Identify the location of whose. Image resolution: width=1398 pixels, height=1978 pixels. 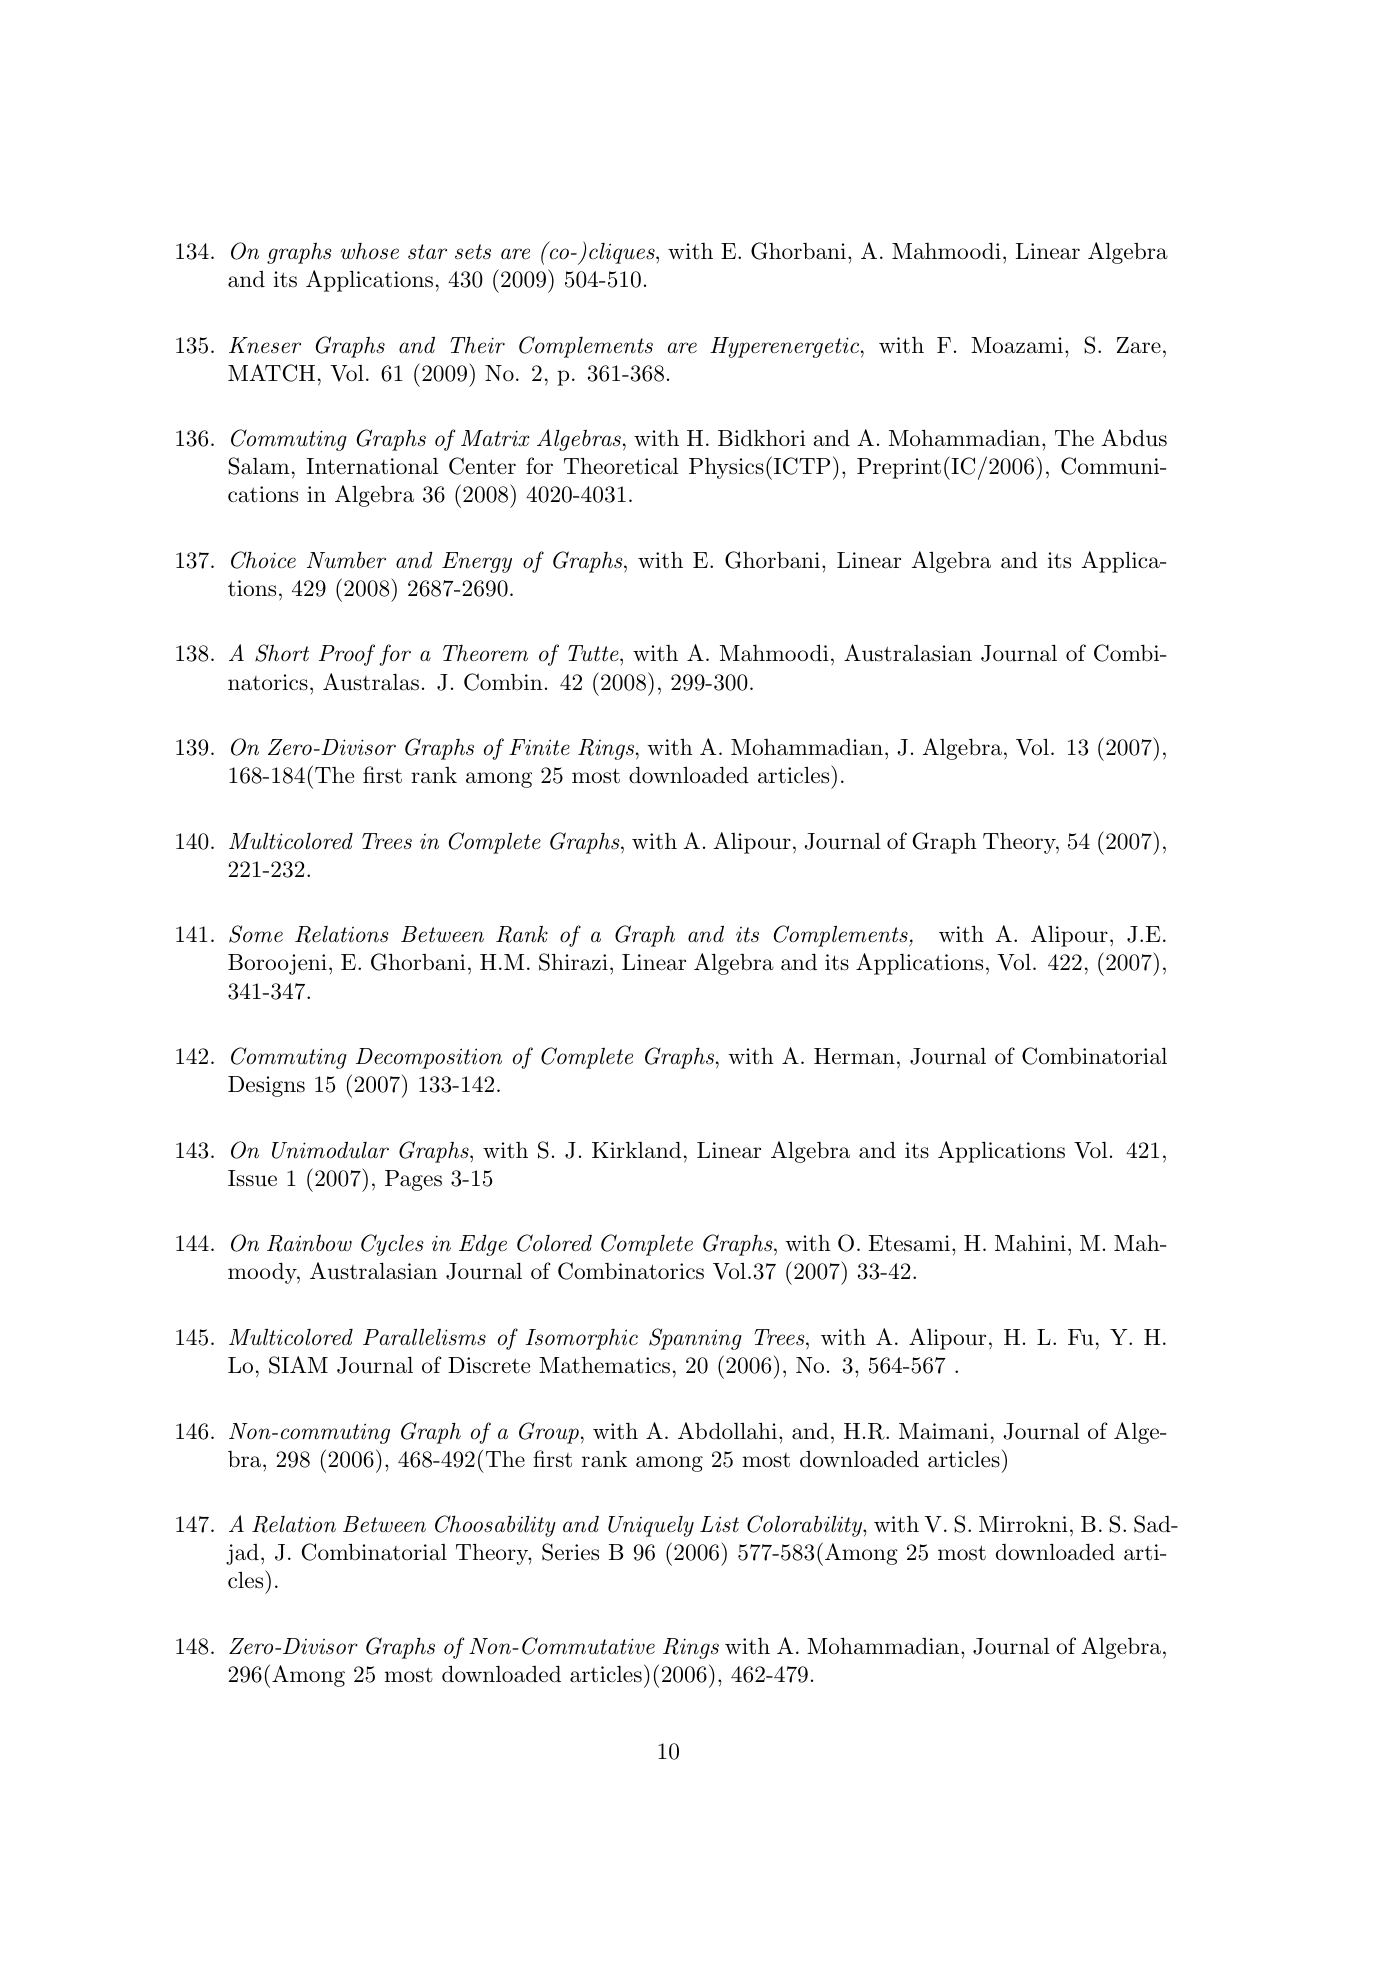
(370, 251).
